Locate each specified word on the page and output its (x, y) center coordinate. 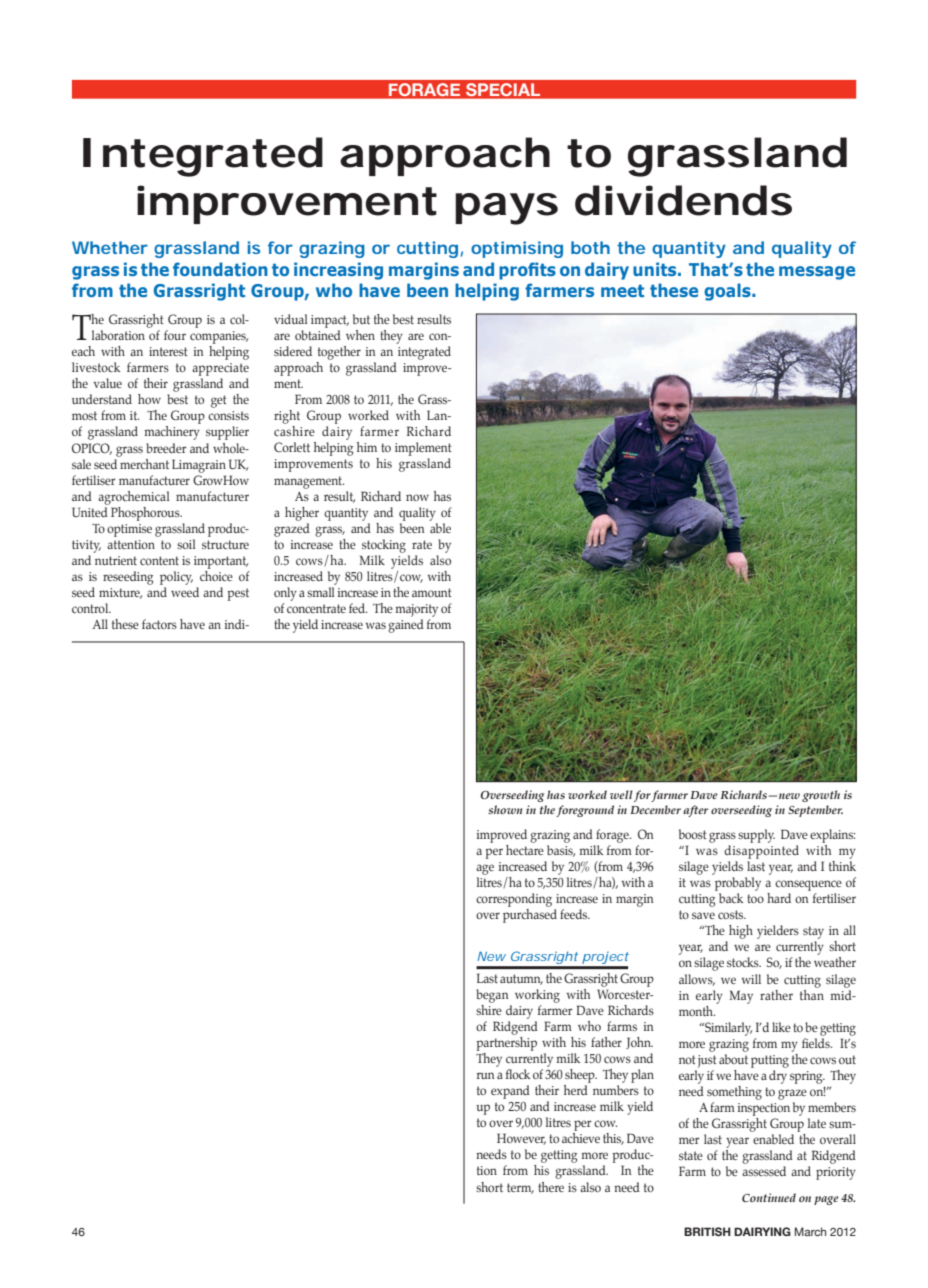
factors (159, 624)
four (175, 335)
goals (728, 292)
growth (821, 796)
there (551, 1187)
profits (527, 271)
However (521, 1139)
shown (505, 809)
